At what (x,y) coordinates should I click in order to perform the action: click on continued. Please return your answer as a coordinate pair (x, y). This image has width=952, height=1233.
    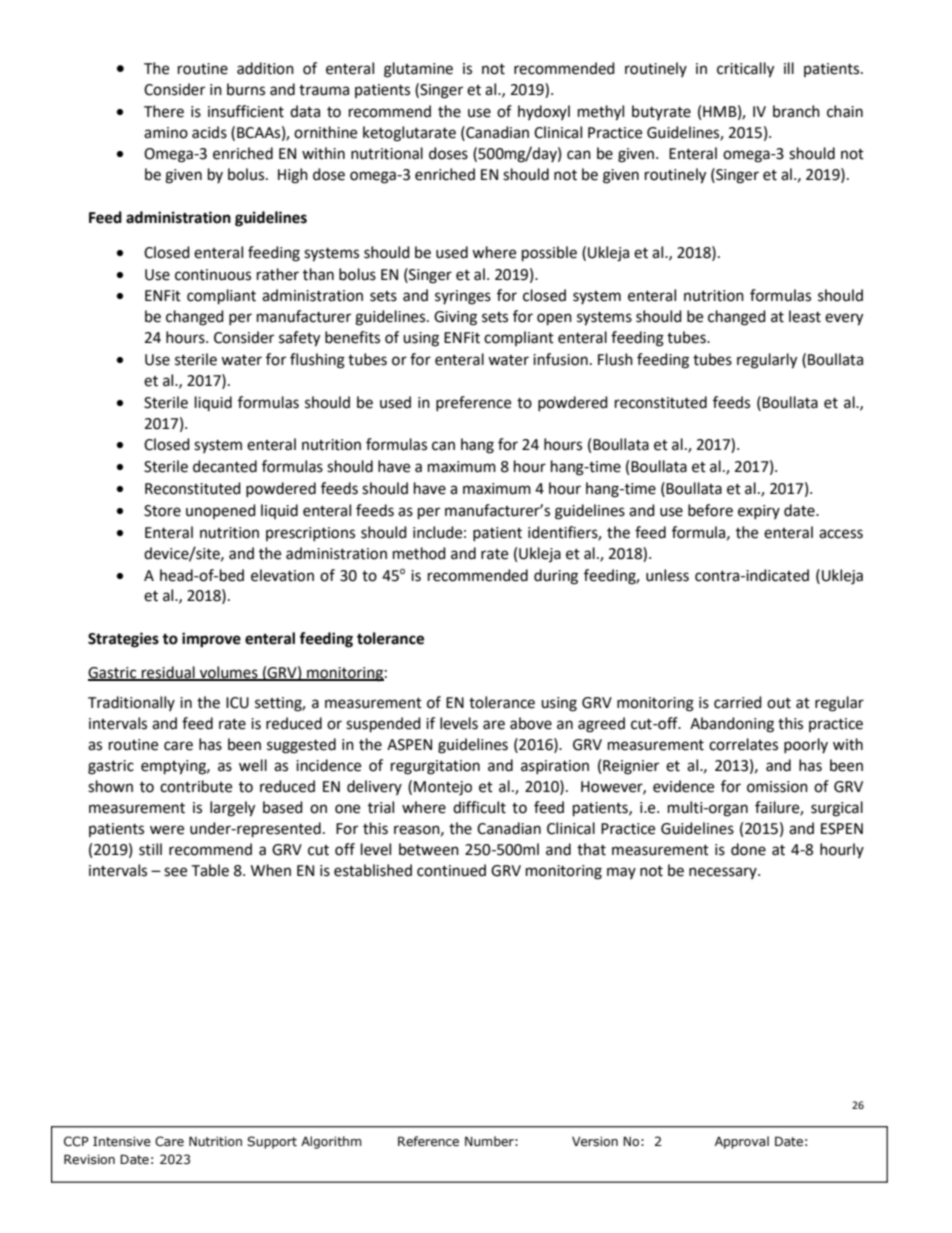
    Looking at the image, I should click on (451, 870).
